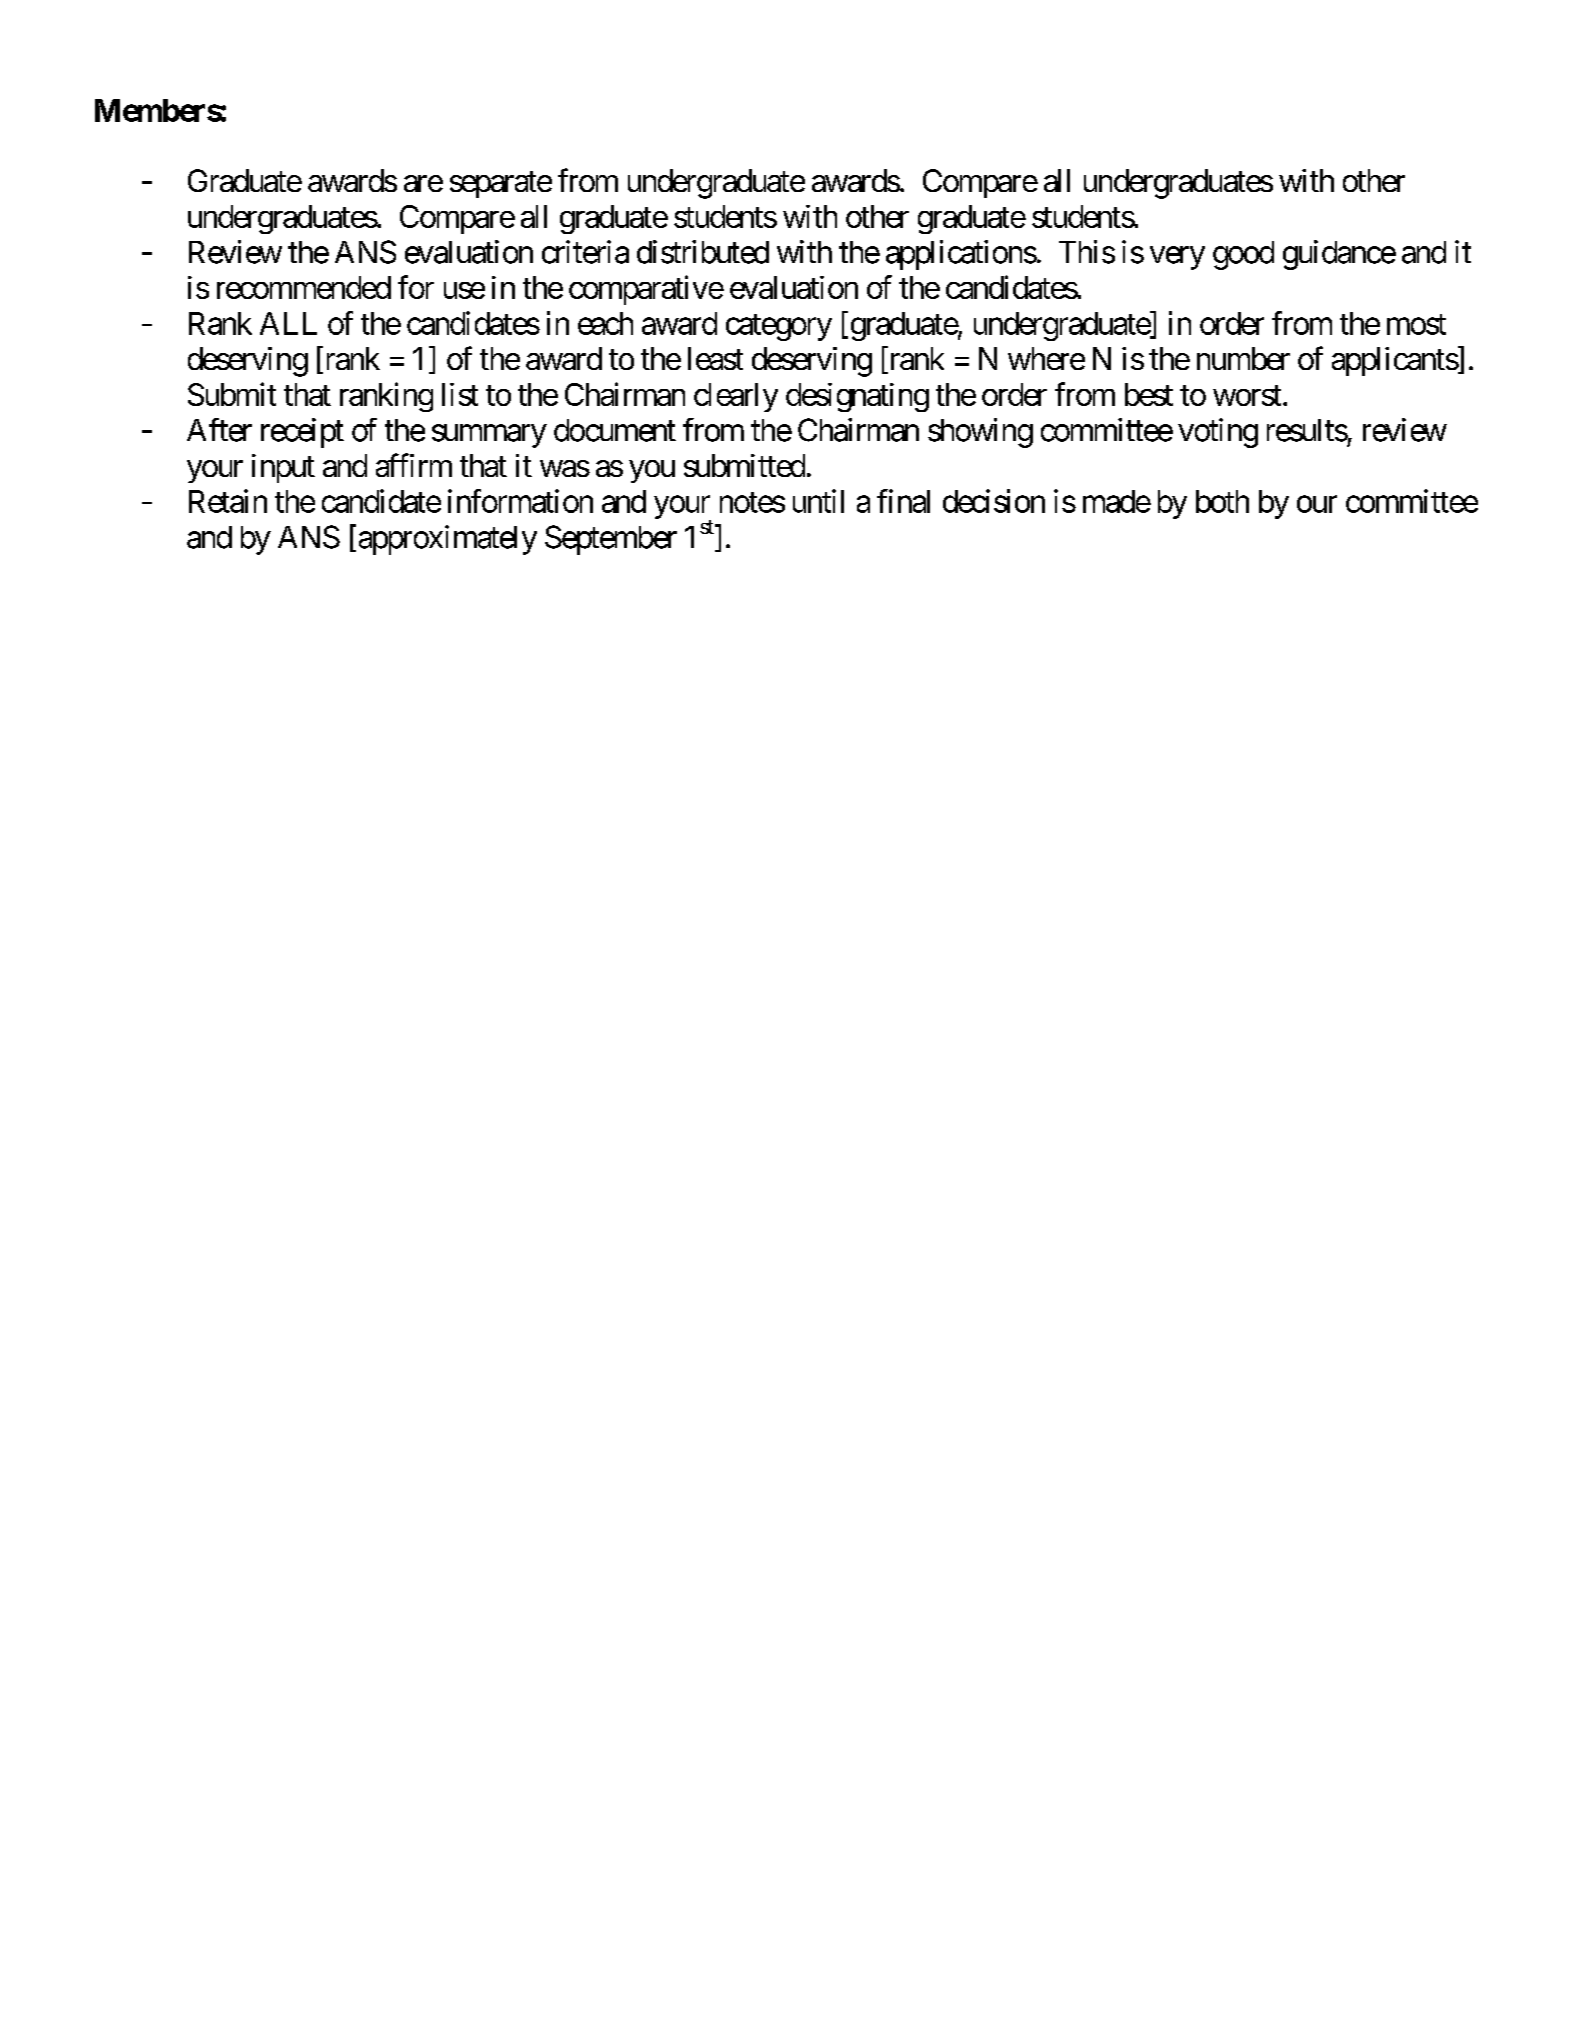 The image size is (1580, 2044). Describe the element at coordinates (715, 358) in the image. I see `least` at that location.
